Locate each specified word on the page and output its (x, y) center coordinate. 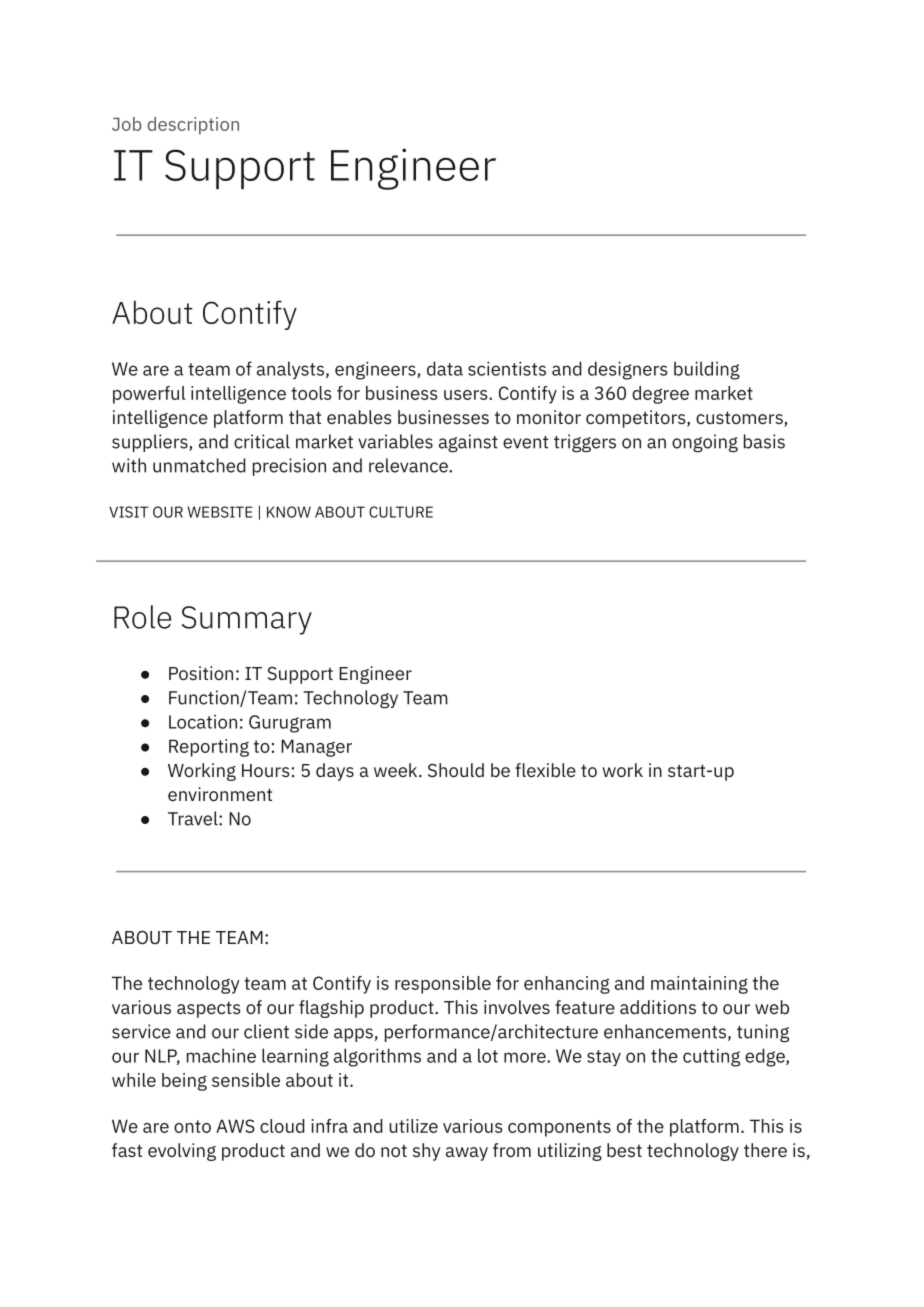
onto (192, 1126)
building (707, 370)
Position (201, 673)
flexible (545, 770)
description (193, 126)
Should (456, 770)
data (445, 368)
